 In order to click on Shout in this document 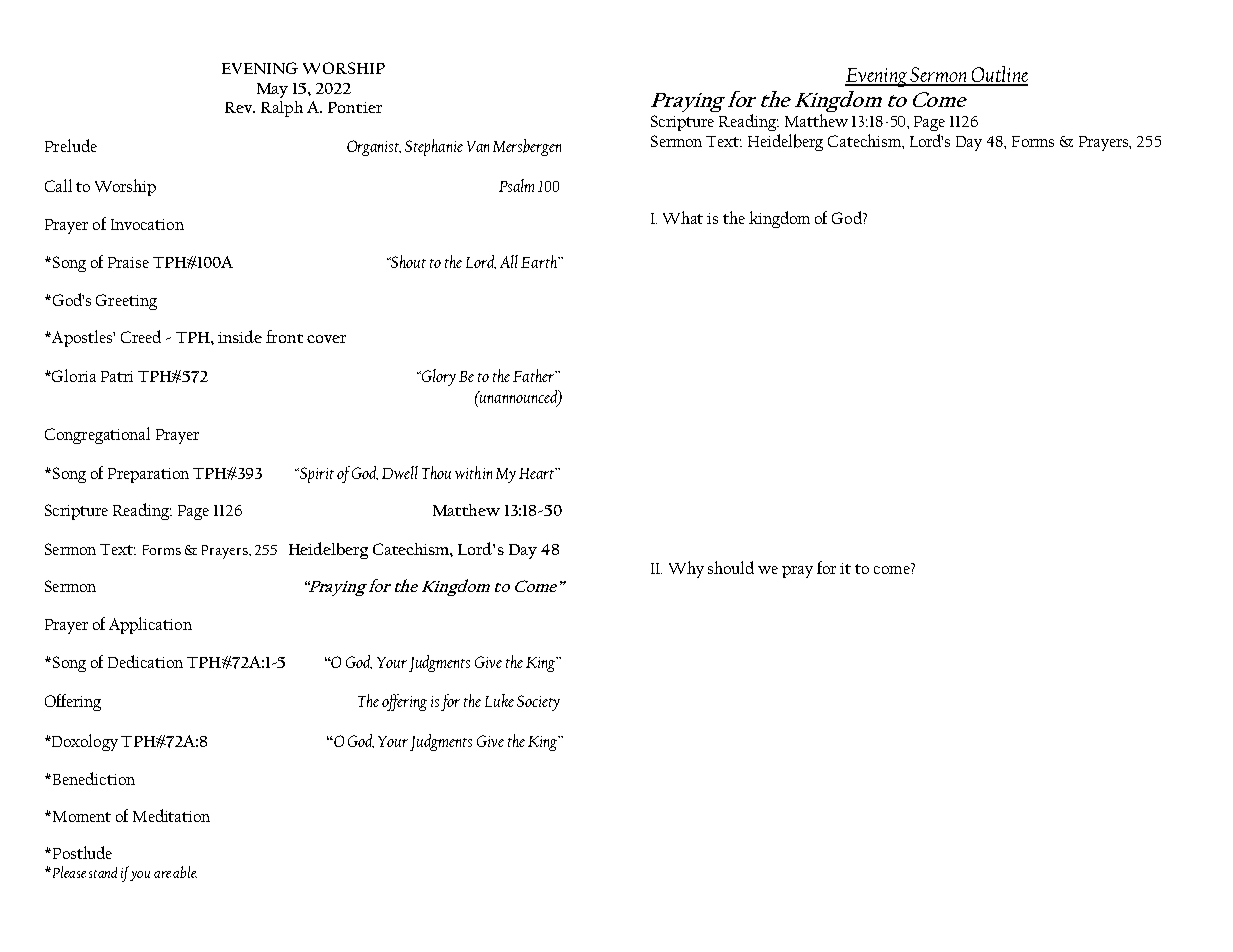, I will do `click(407, 261)`.
